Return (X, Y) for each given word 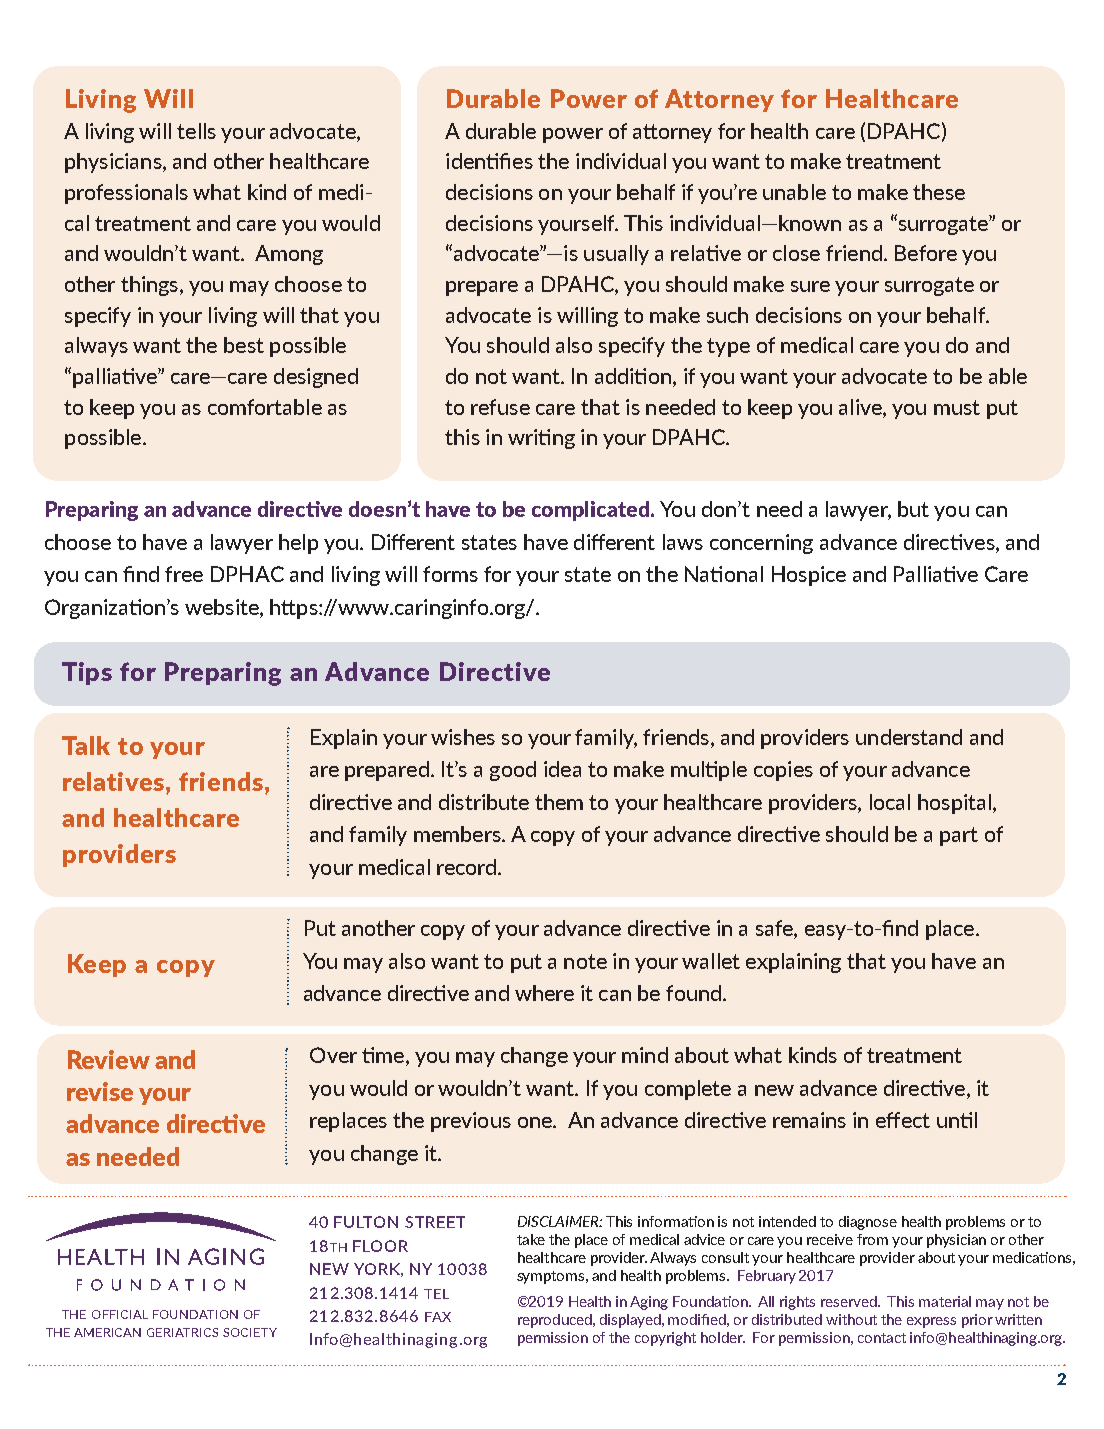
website (223, 607)
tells (196, 131)
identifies (489, 161)
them (559, 802)
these (939, 192)
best (244, 345)
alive (861, 407)
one (536, 1122)
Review (109, 1059)
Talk (86, 745)
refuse (500, 407)
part (959, 836)
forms (450, 574)
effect (903, 1120)
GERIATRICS (182, 1332)
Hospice (809, 576)
